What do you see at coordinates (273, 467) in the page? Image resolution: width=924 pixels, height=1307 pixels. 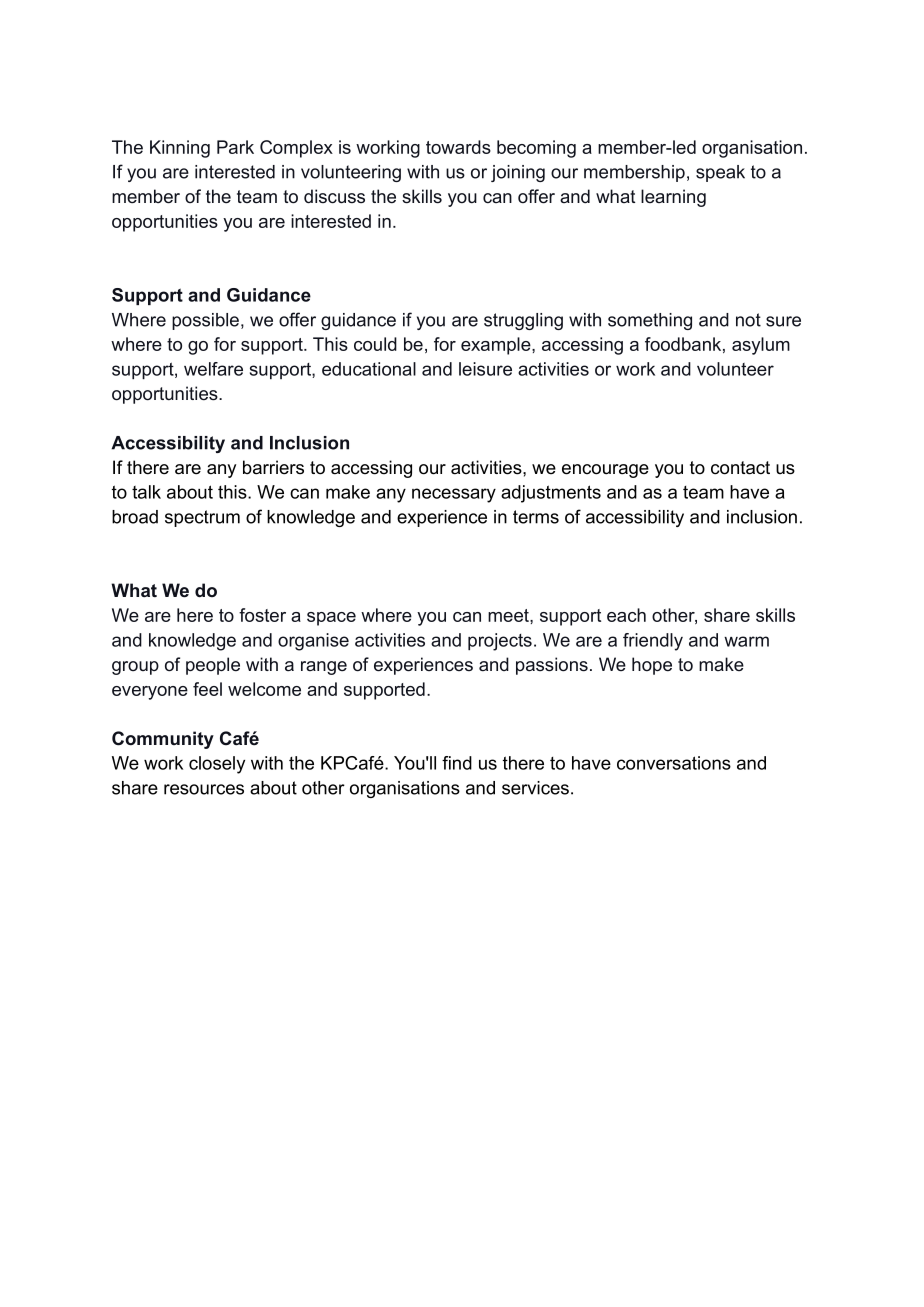 I see `barriers` at bounding box center [273, 467].
